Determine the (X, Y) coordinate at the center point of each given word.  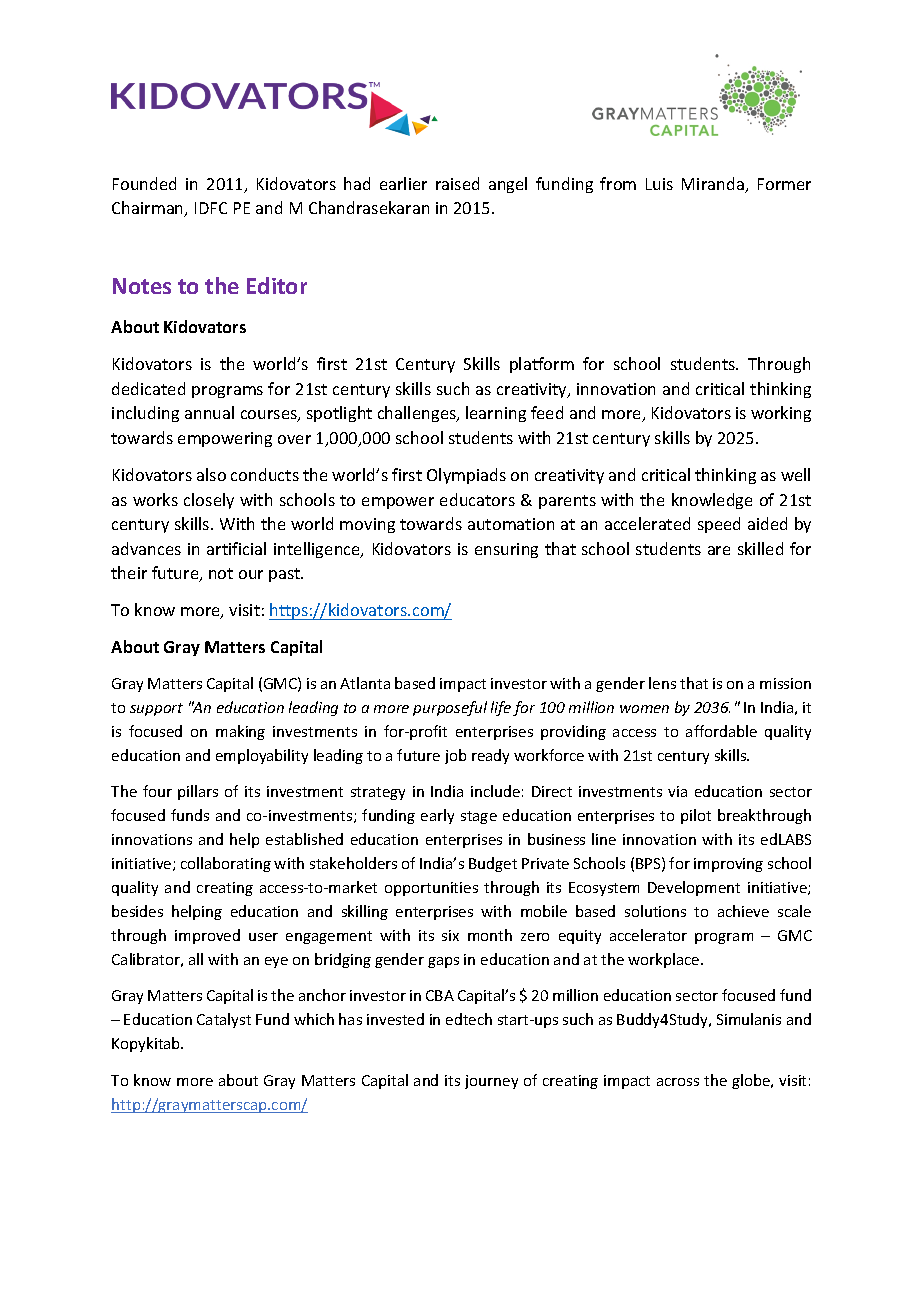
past (286, 575)
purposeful (450, 708)
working (781, 414)
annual (209, 412)
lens (662, 683)
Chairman (149, 209)
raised (457, 183)
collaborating (226, 864)
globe (752, 1081)
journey (491, 1082)
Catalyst (224, 1020)
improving (728, 865)
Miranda (714, 185)
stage (479, 817)
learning (496, 414)
